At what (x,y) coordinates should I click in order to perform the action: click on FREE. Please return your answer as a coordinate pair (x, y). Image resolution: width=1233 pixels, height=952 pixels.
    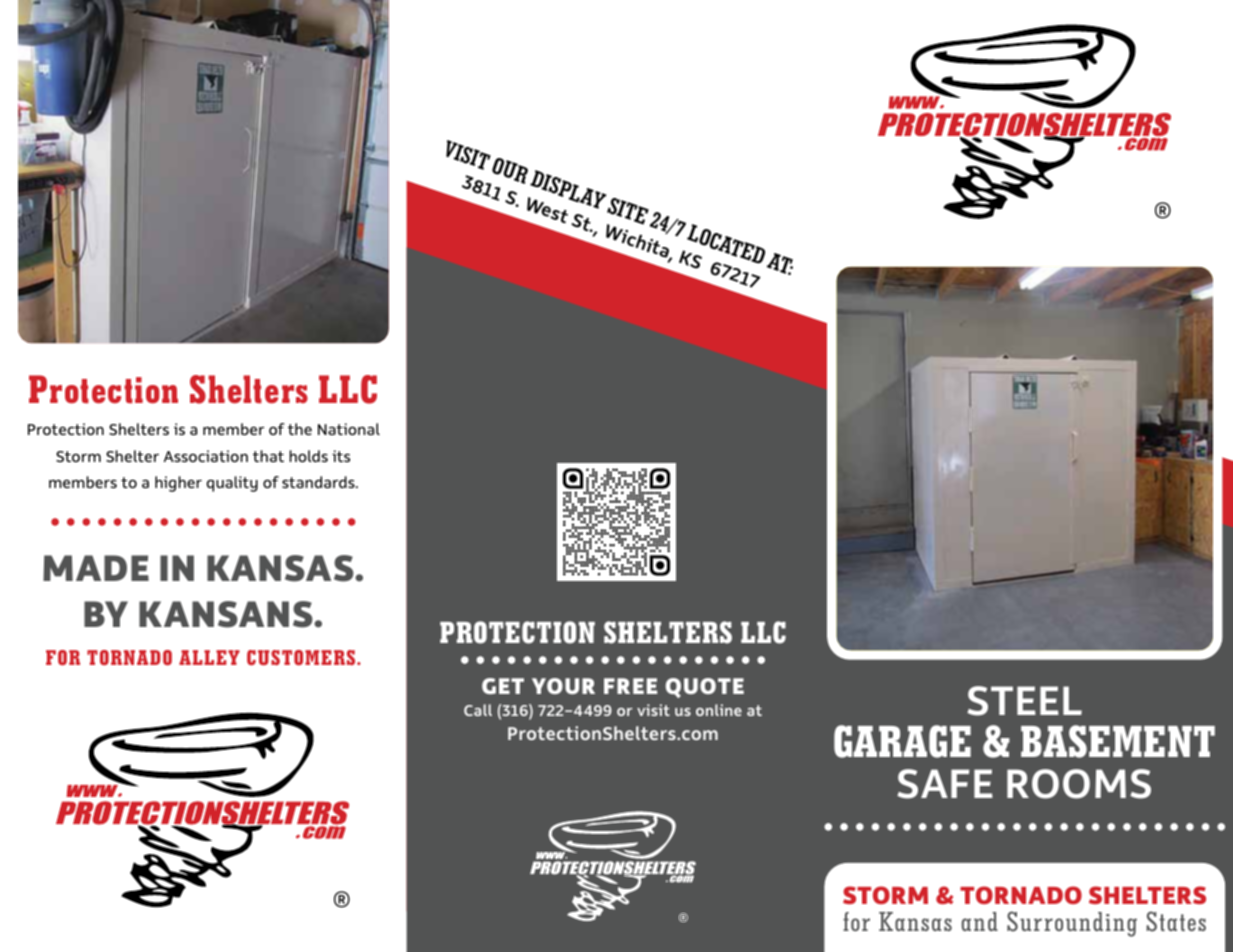
    Looking at the image, I should click on (631, 686).
